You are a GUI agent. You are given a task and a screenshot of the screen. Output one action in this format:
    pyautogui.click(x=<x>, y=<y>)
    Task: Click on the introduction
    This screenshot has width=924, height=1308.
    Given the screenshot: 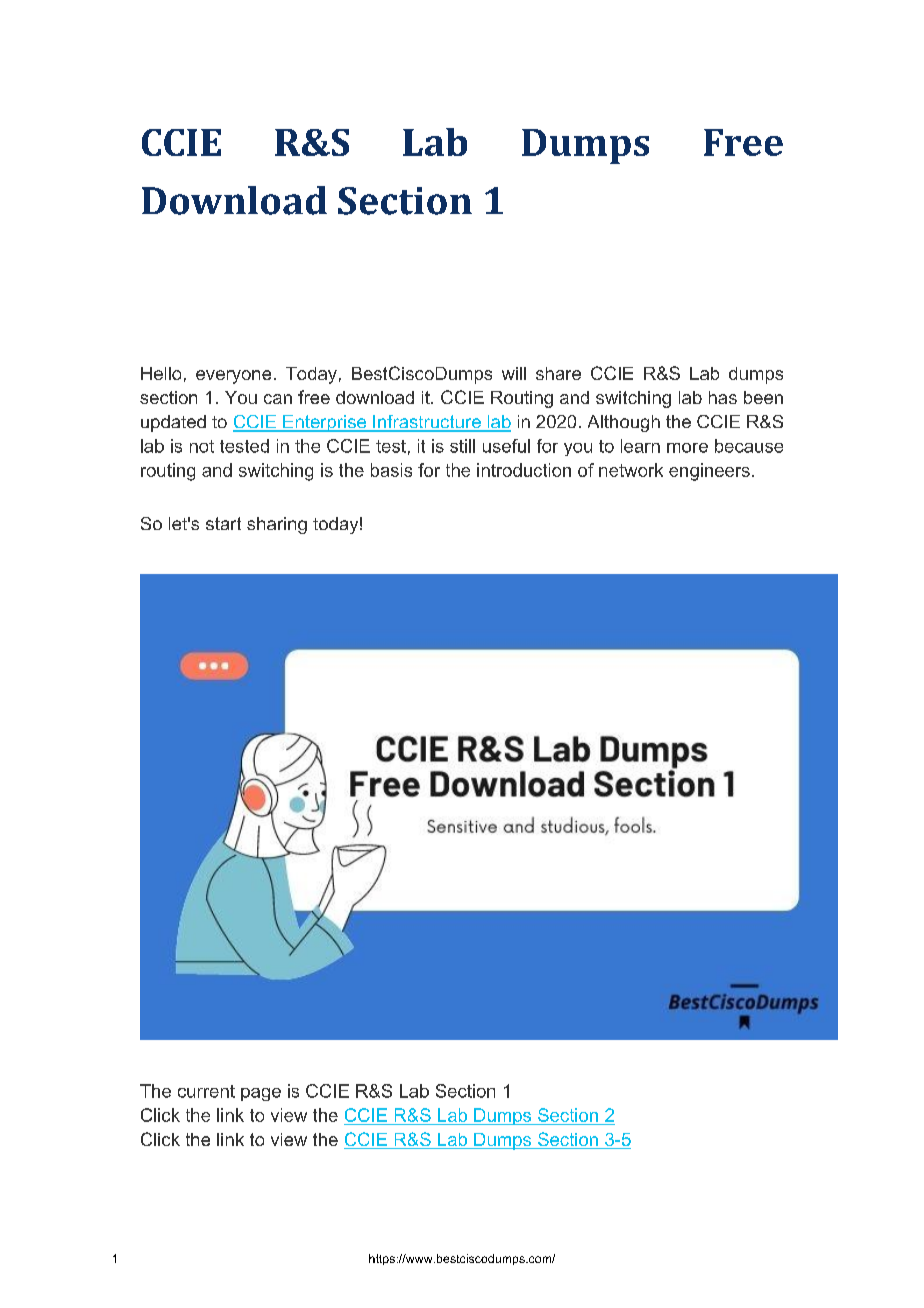 What is the action you would take?
    pyautogui.click(x=524, y=470)
